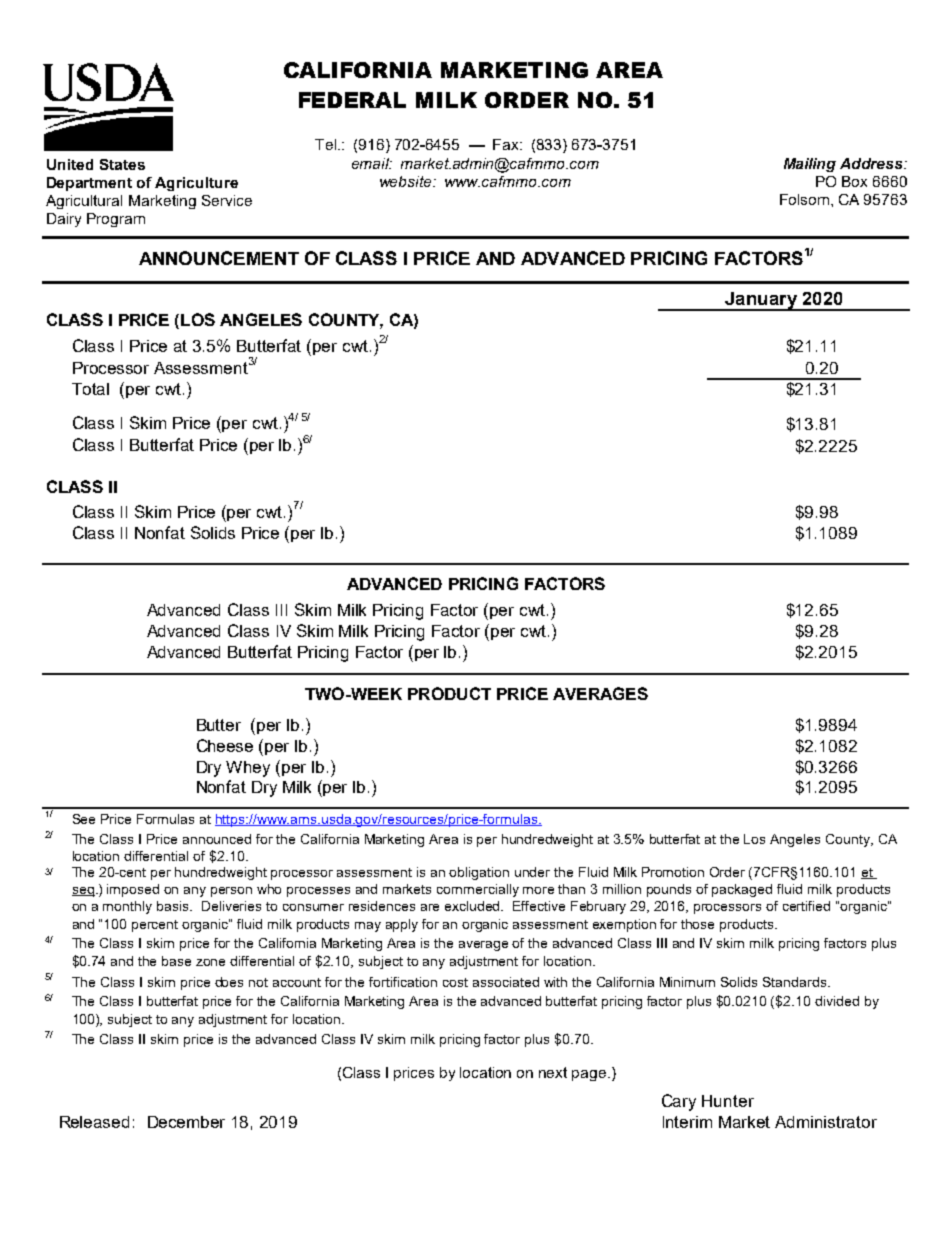 Image resolution: width=952 pixels, height=1233 pixels. Describe the element at coordinates (507, 144) in the page. I see `Fax` at that location.
